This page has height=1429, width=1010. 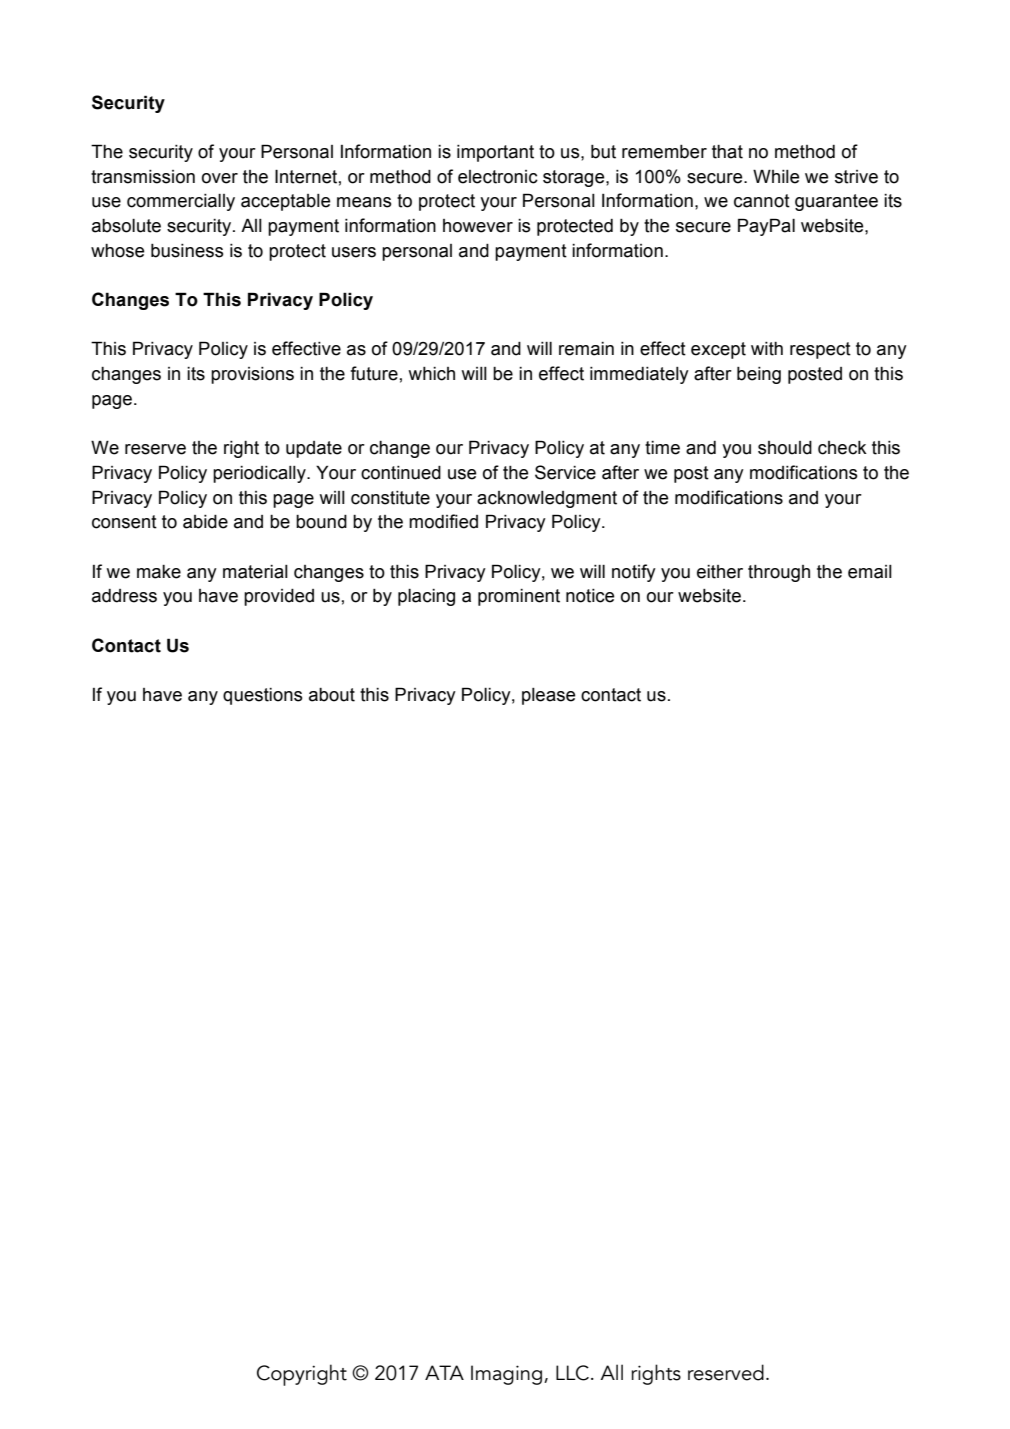 I want to click on electronic, so click(x=498, y=177).
